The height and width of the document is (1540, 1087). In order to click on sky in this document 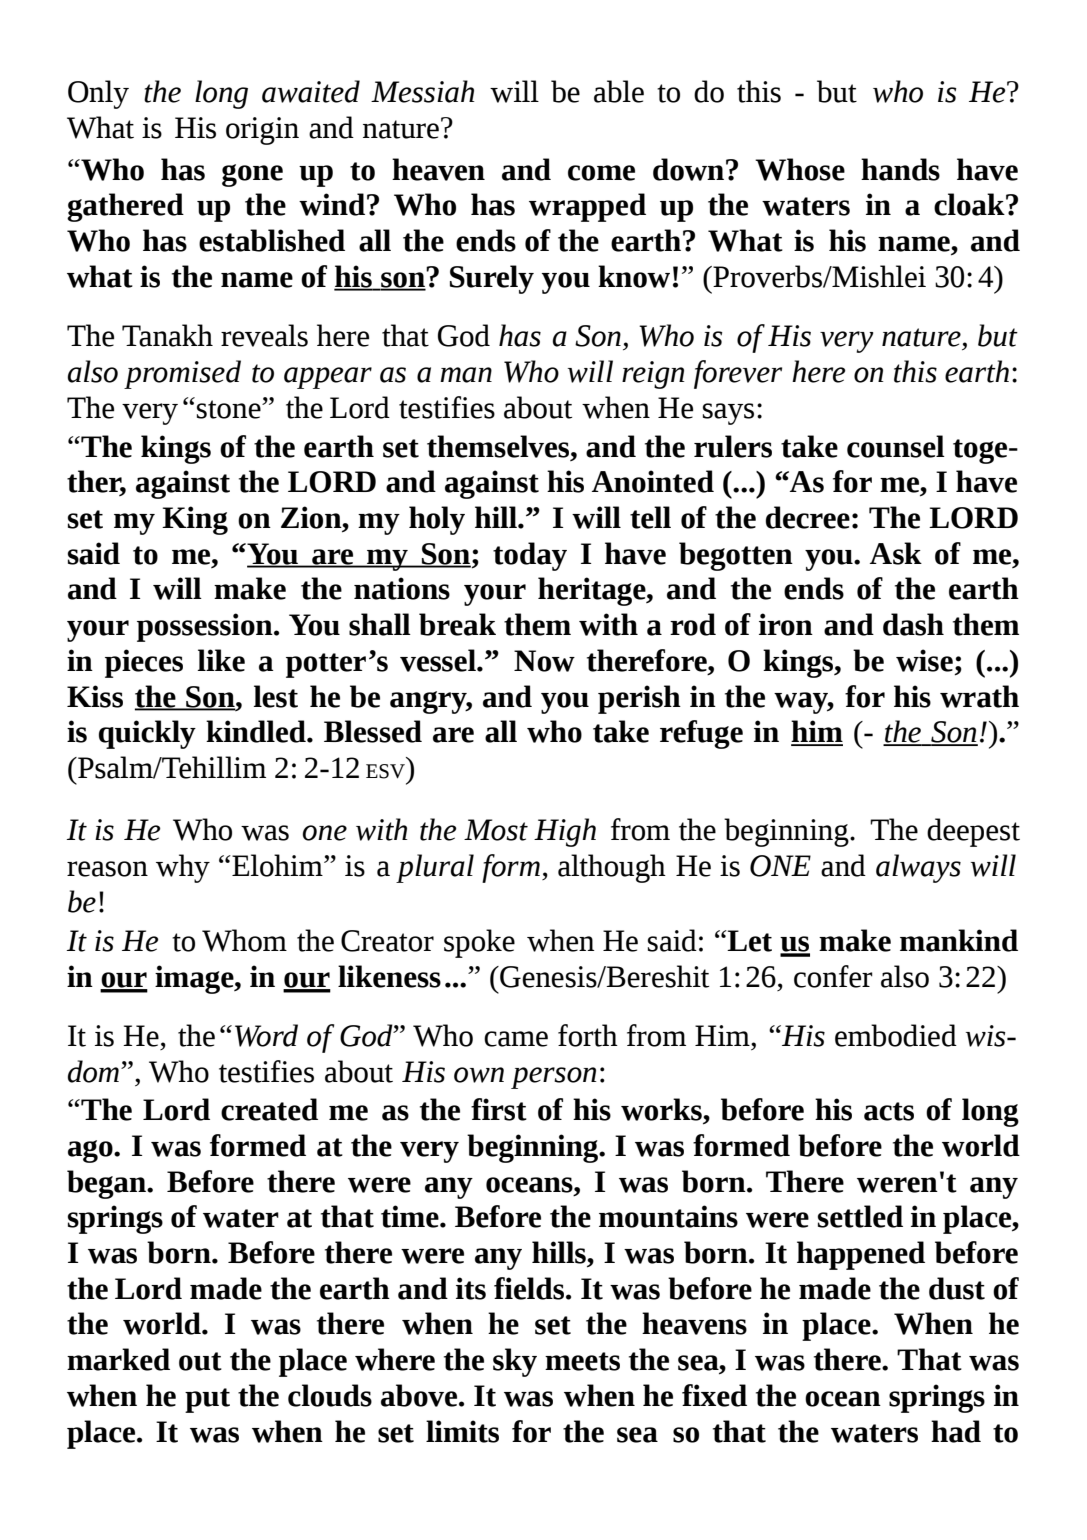, I will do `click(515, 1362)`.
